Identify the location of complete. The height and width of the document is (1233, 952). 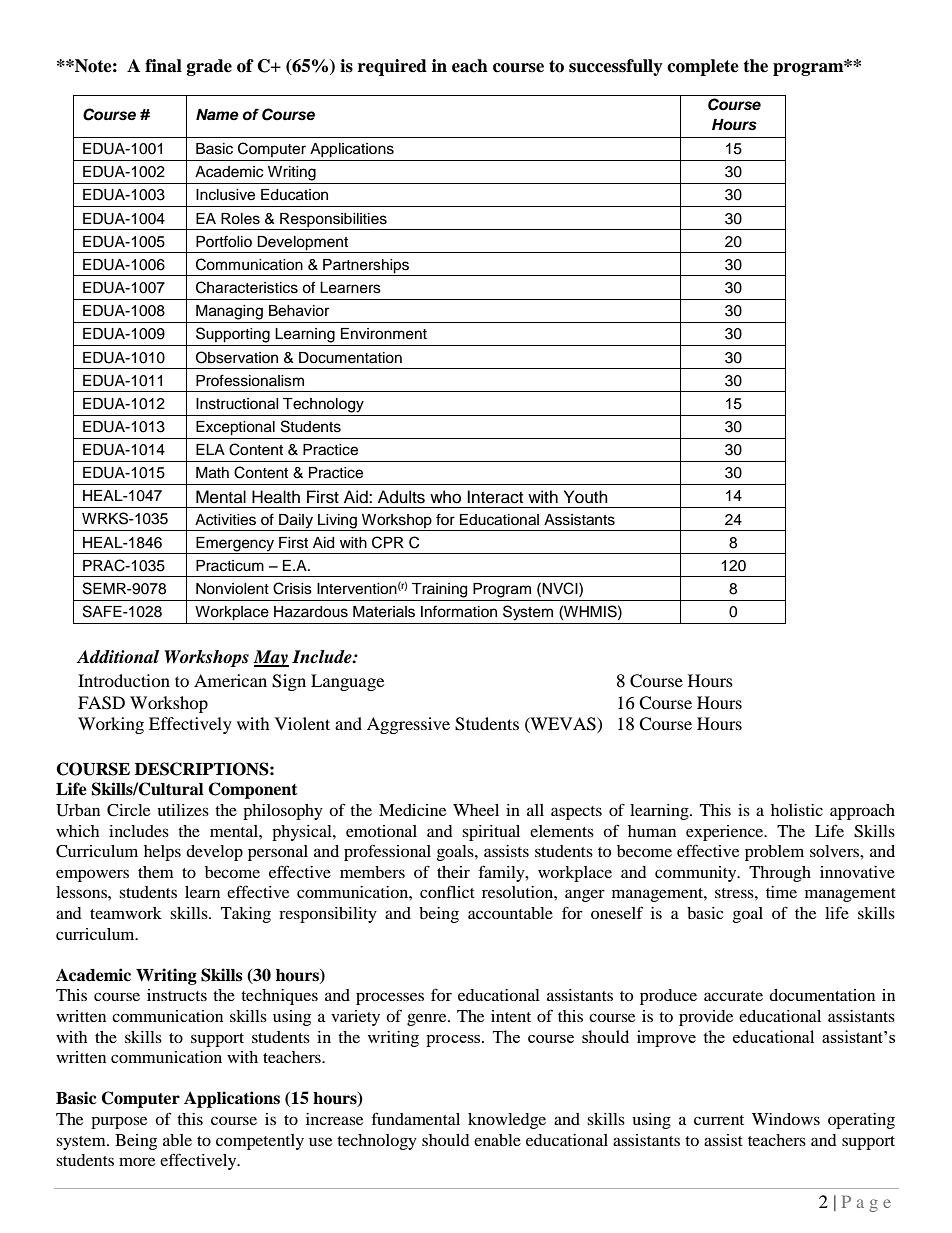
(703, 67).
